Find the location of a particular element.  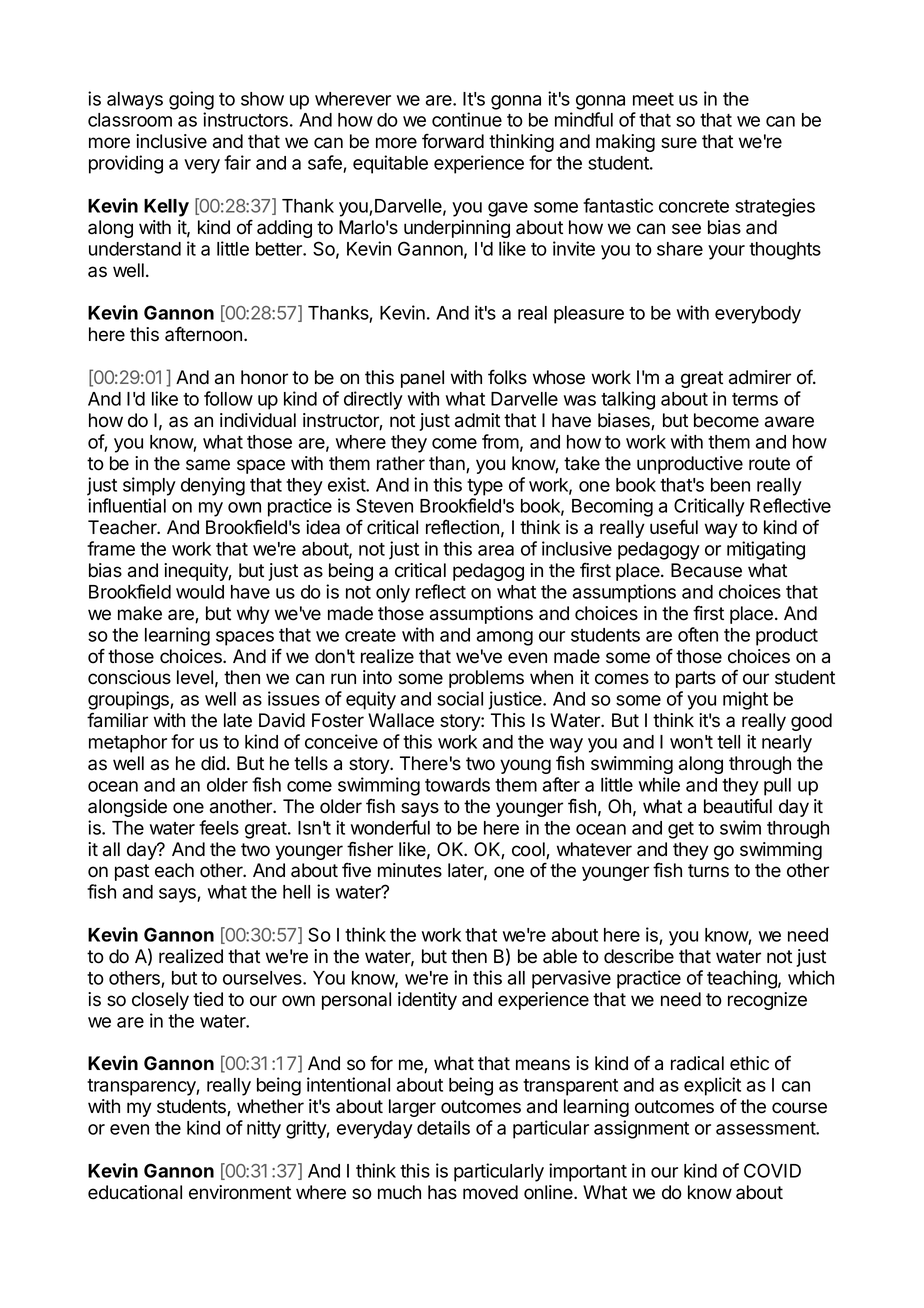

going is located at coordinates (191, 100).
